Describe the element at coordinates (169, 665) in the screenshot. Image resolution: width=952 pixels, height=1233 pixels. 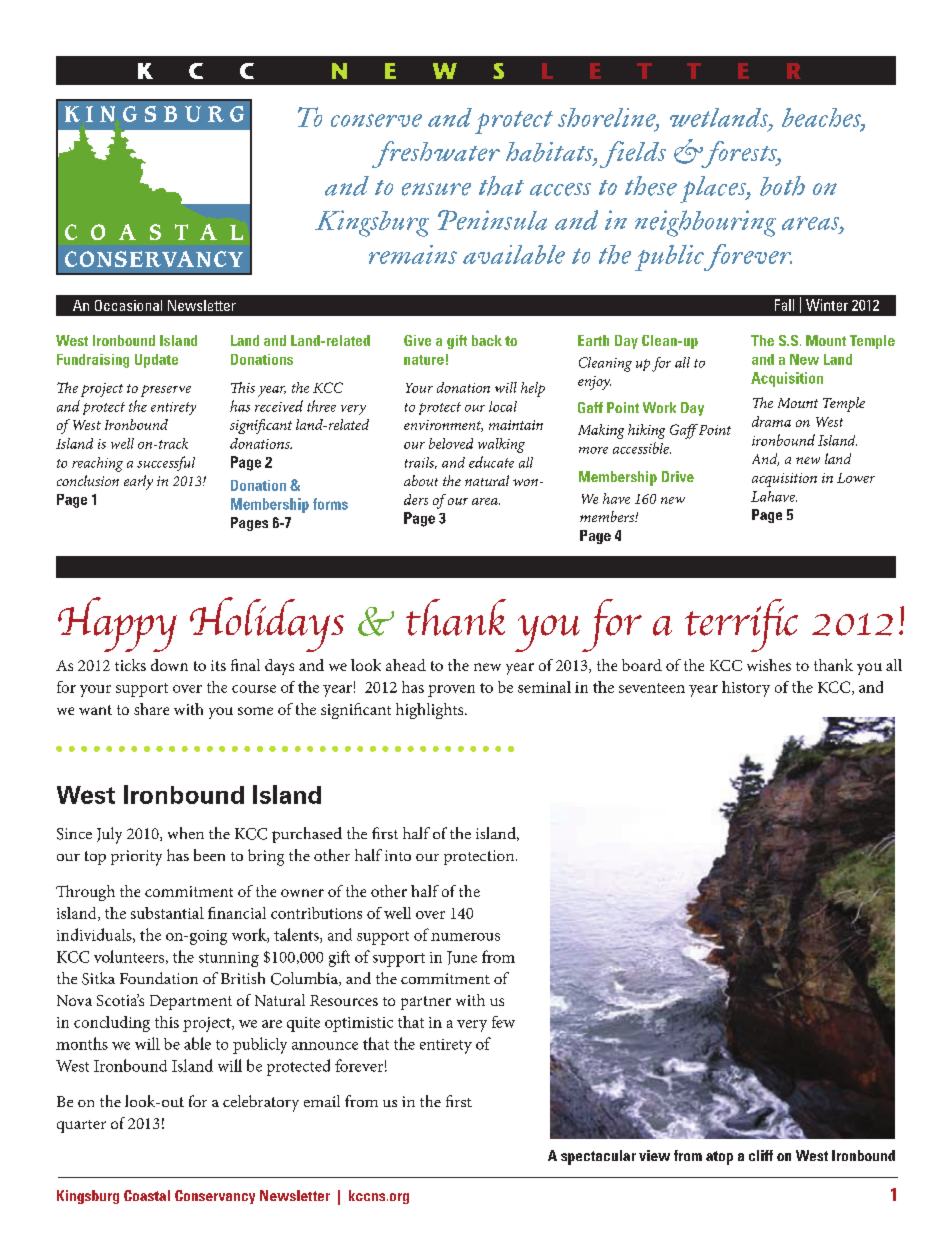
I see `down` at that location.
